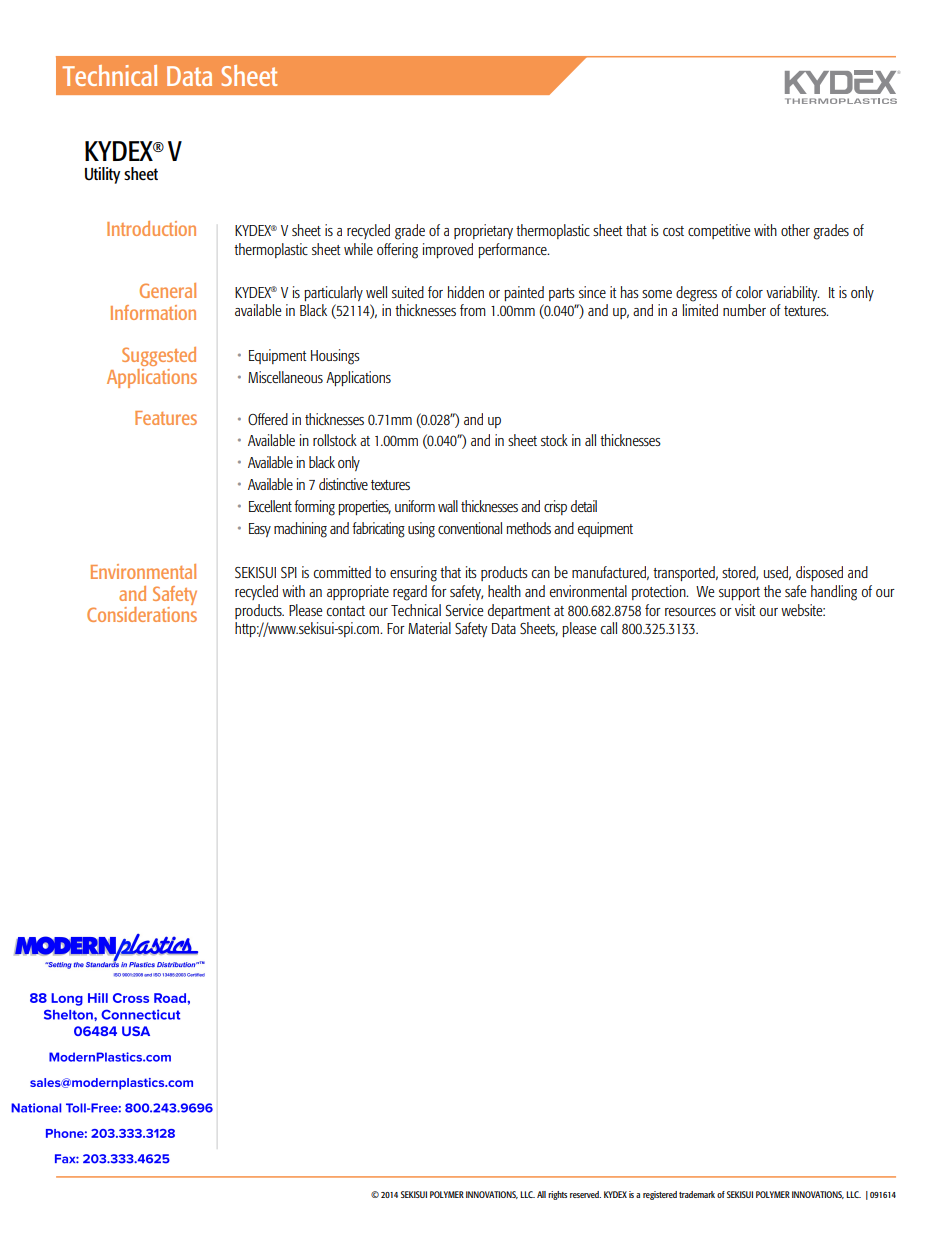  I want to click on competitive, so click(719, 231).
